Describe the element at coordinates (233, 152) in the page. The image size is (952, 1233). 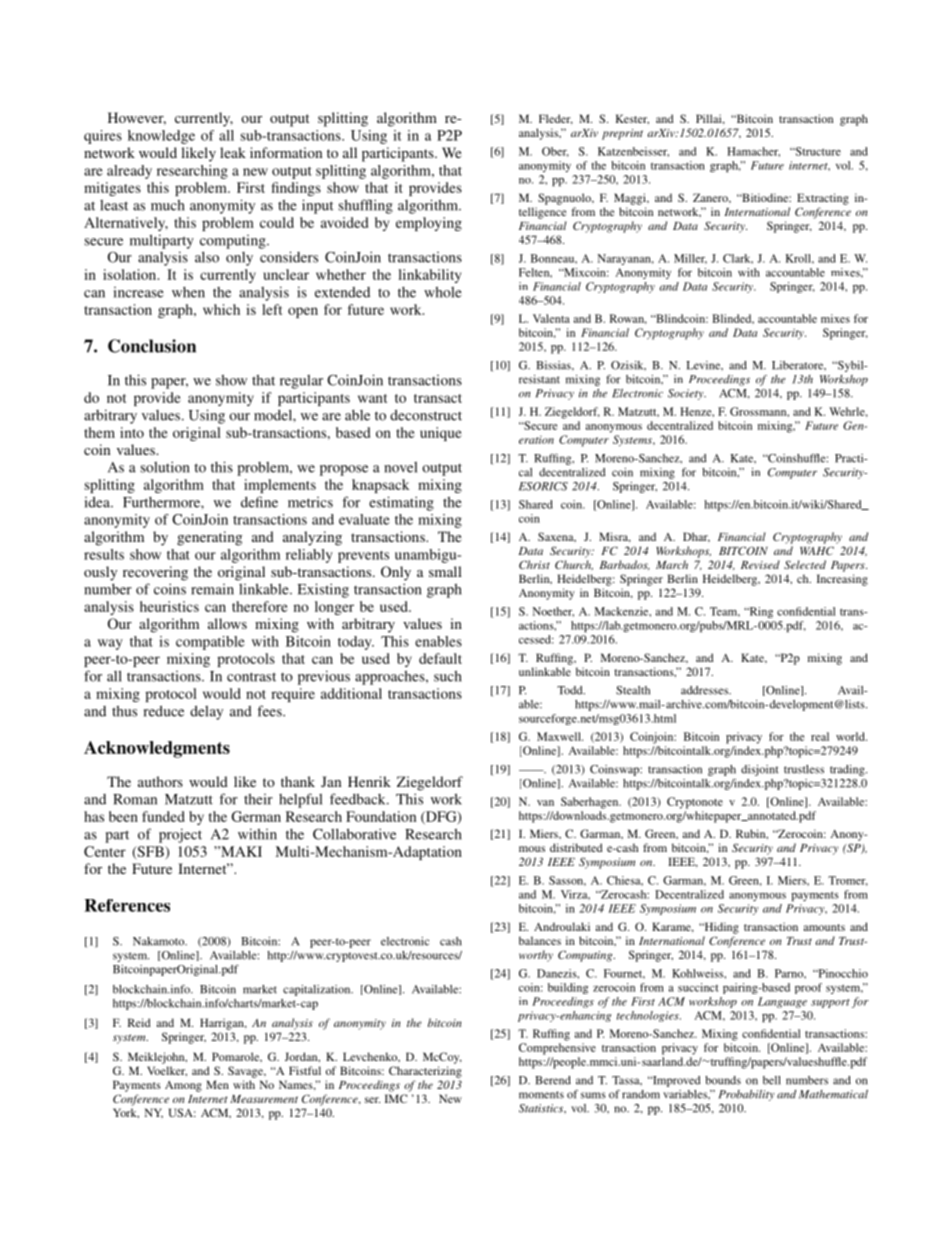
I see `leak` at that location.
